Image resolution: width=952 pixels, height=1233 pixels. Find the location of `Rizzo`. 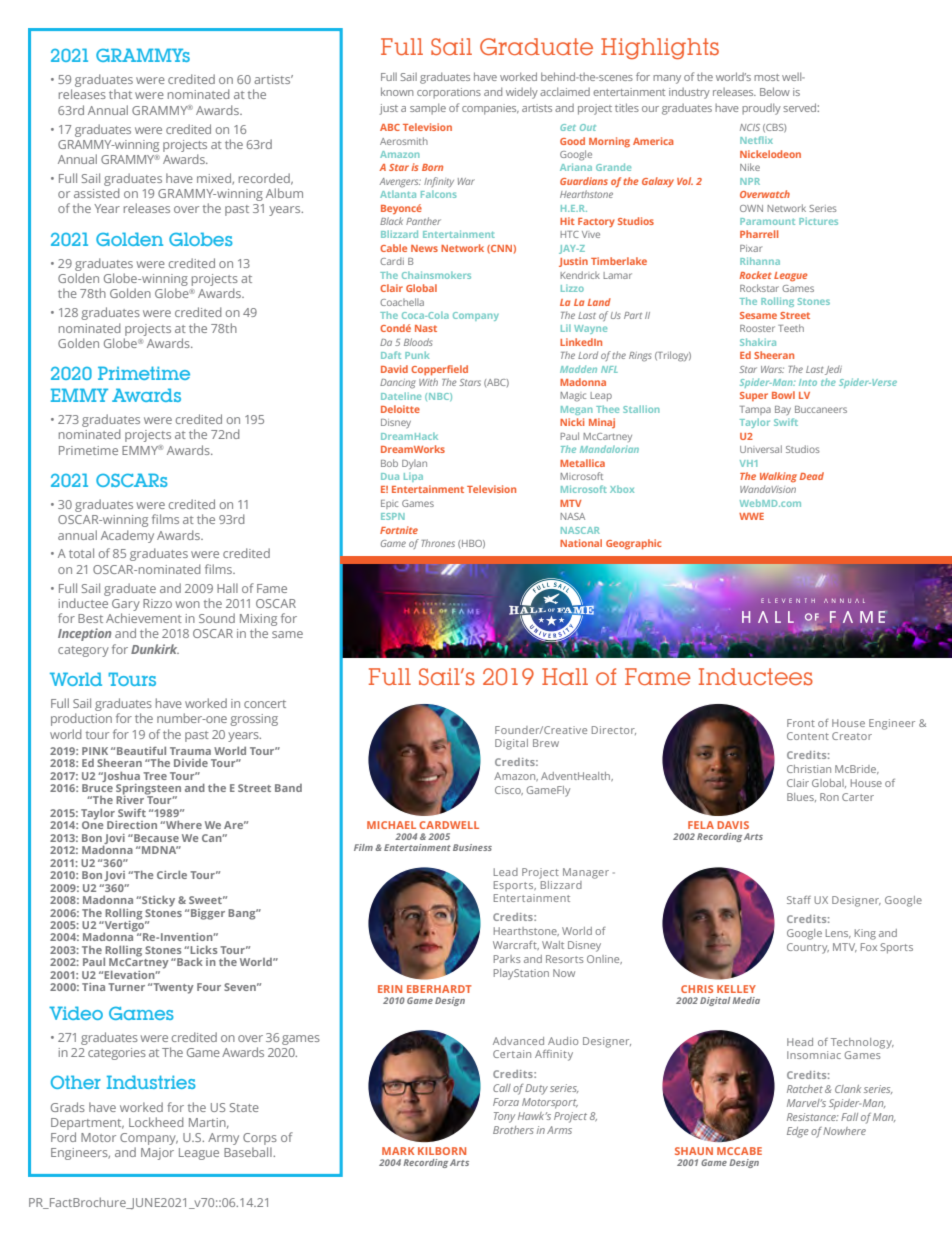

Rizzo is located at coordinates (157, 603).
